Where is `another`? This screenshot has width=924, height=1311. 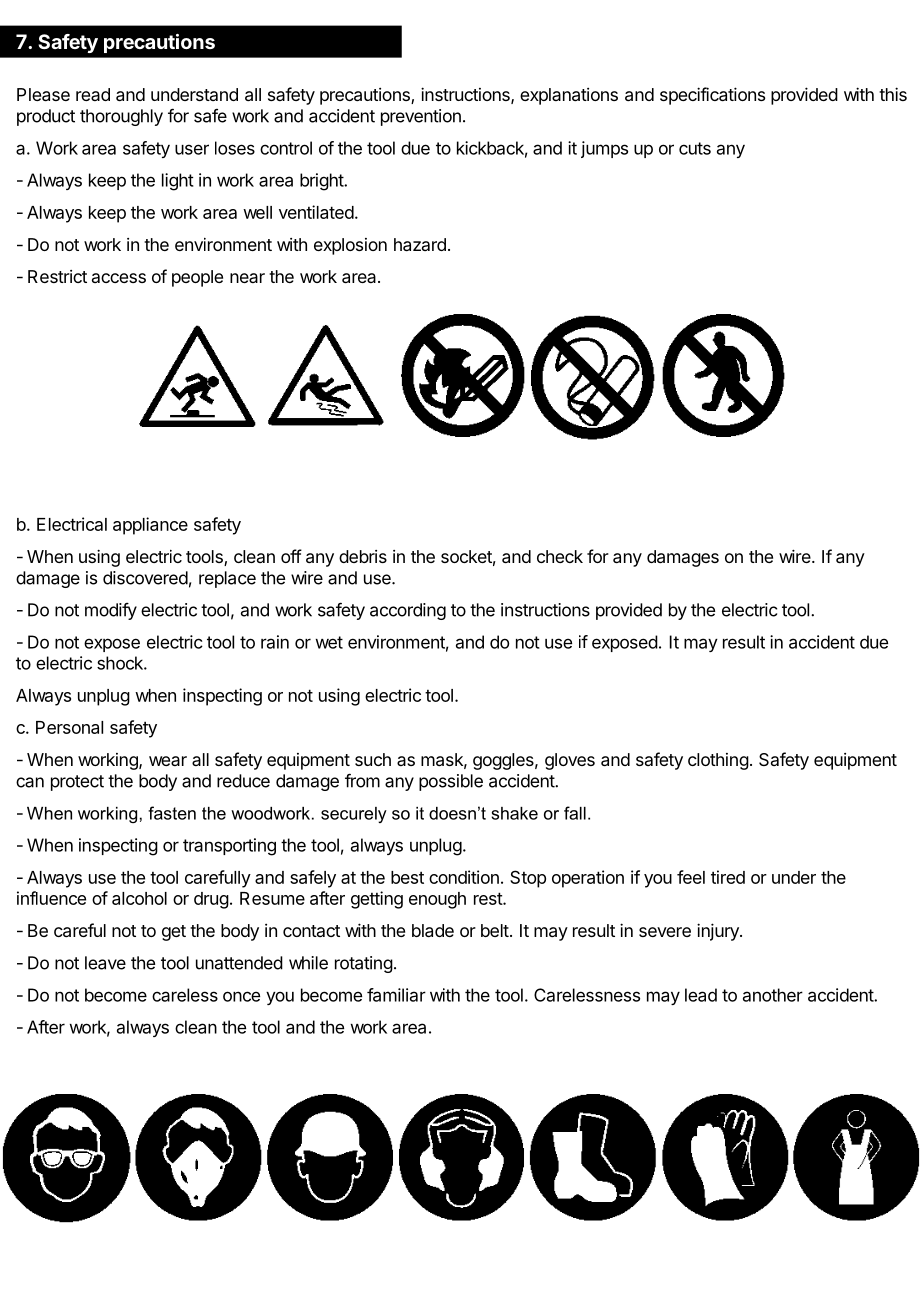 another is located at coordinates (773, 995).
